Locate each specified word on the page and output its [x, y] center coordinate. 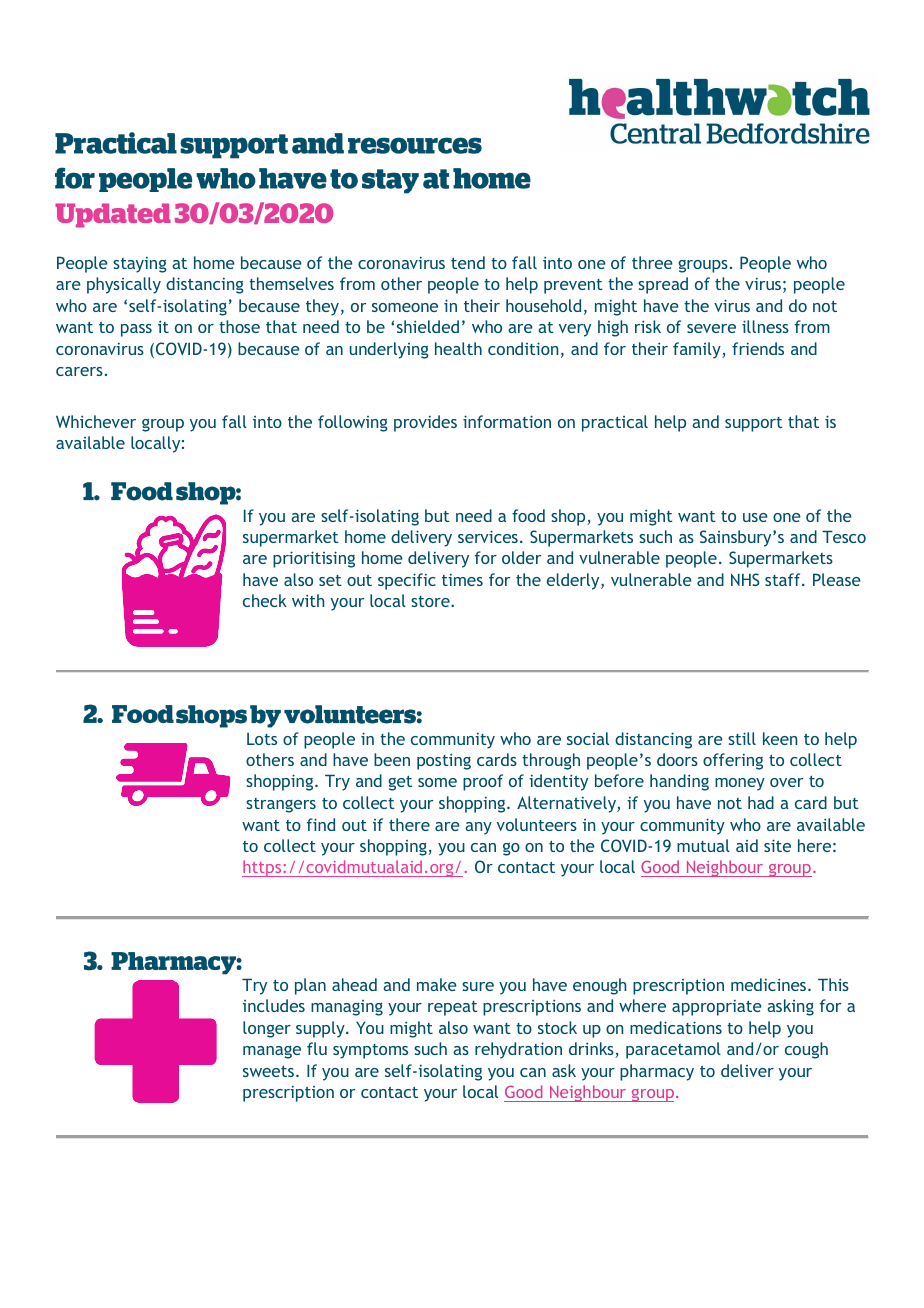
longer [267, 1029]
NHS [745, 579]
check [265, 600]
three [652, 262]
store [431, 601]
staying [140, 264]
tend [468, 262]
